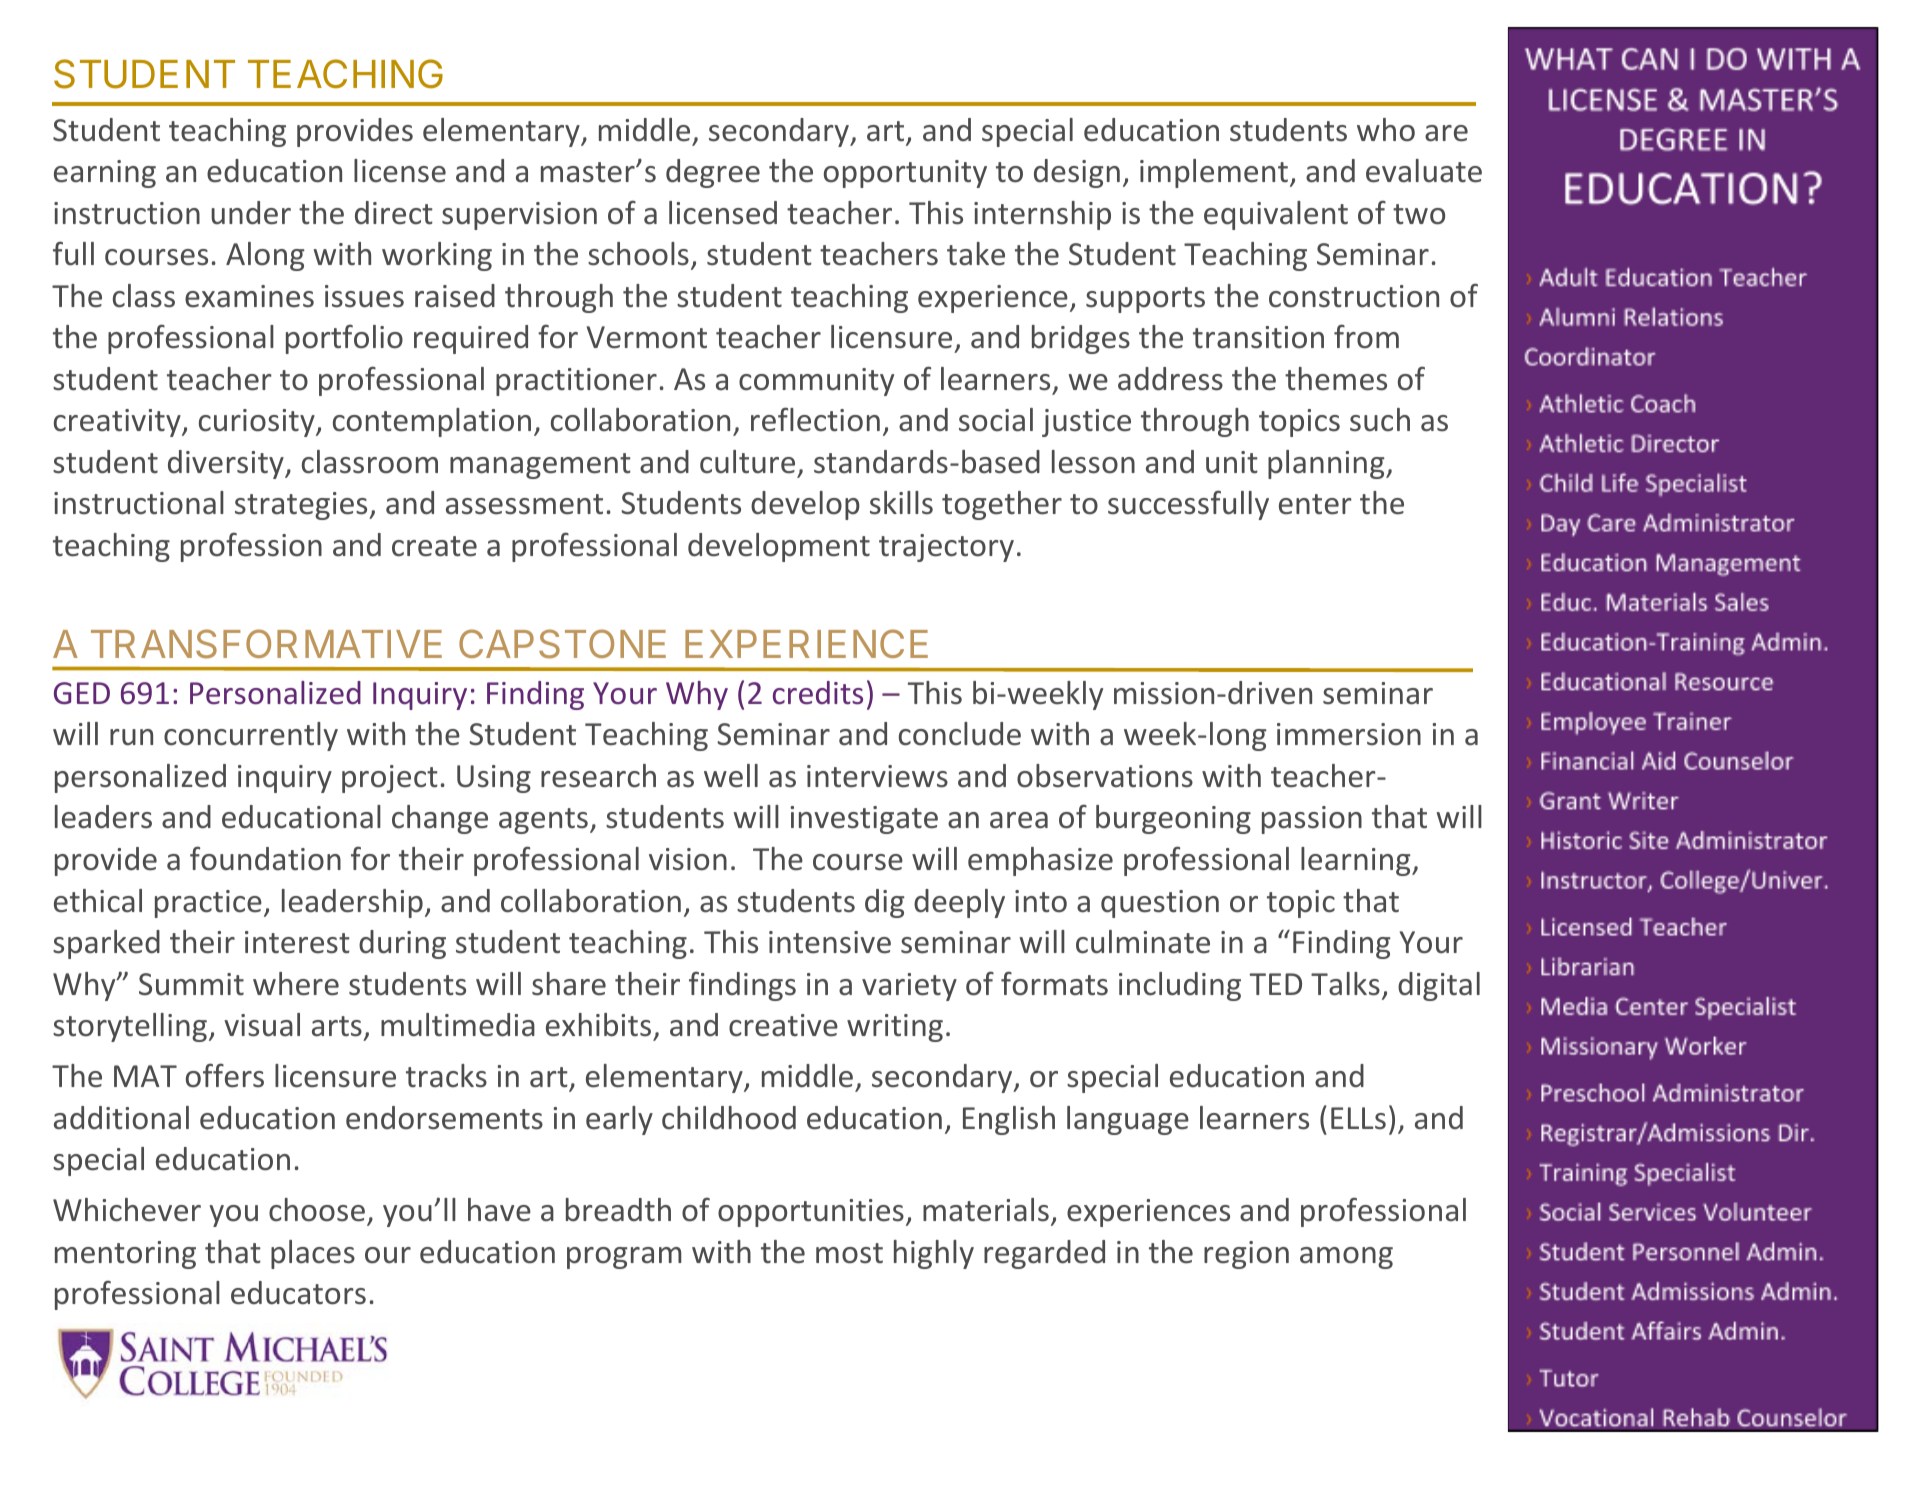  What do you see at coordinates (818, 693) in the screenshot?
I see `credits` at bounding box center [818, 693].
